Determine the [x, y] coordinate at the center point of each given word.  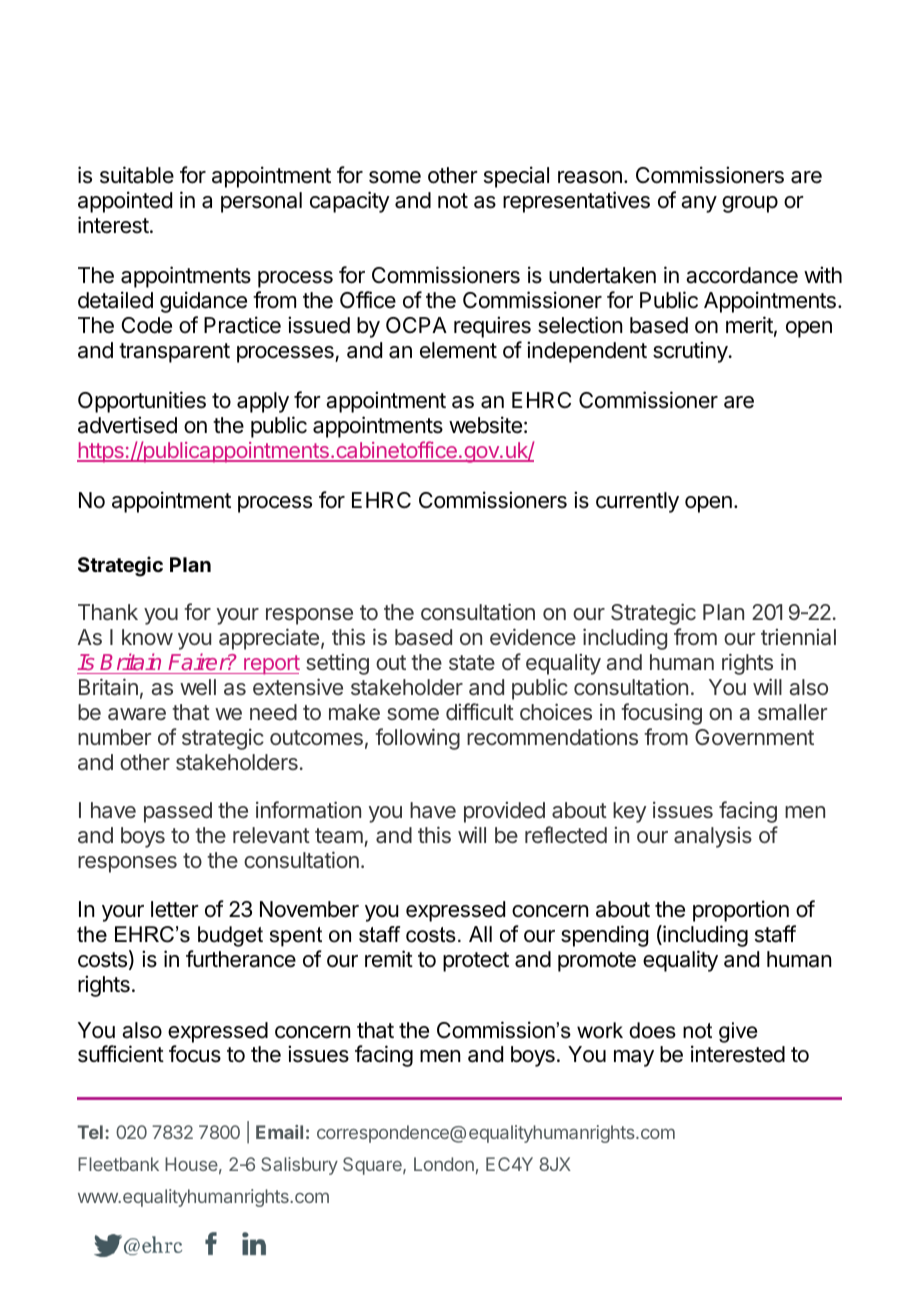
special [516, 177]
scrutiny [691, 352]
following [417, 739]
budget [230, 936]
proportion [741, 911]
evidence [533, 636]
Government [754, 737]
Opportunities [142, 402]
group [750, 204]
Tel [90, 1132]
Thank [108, 612]
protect [476, 962]
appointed [125, 202]
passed [178, 812]
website [485, 425]
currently [637, 502]
